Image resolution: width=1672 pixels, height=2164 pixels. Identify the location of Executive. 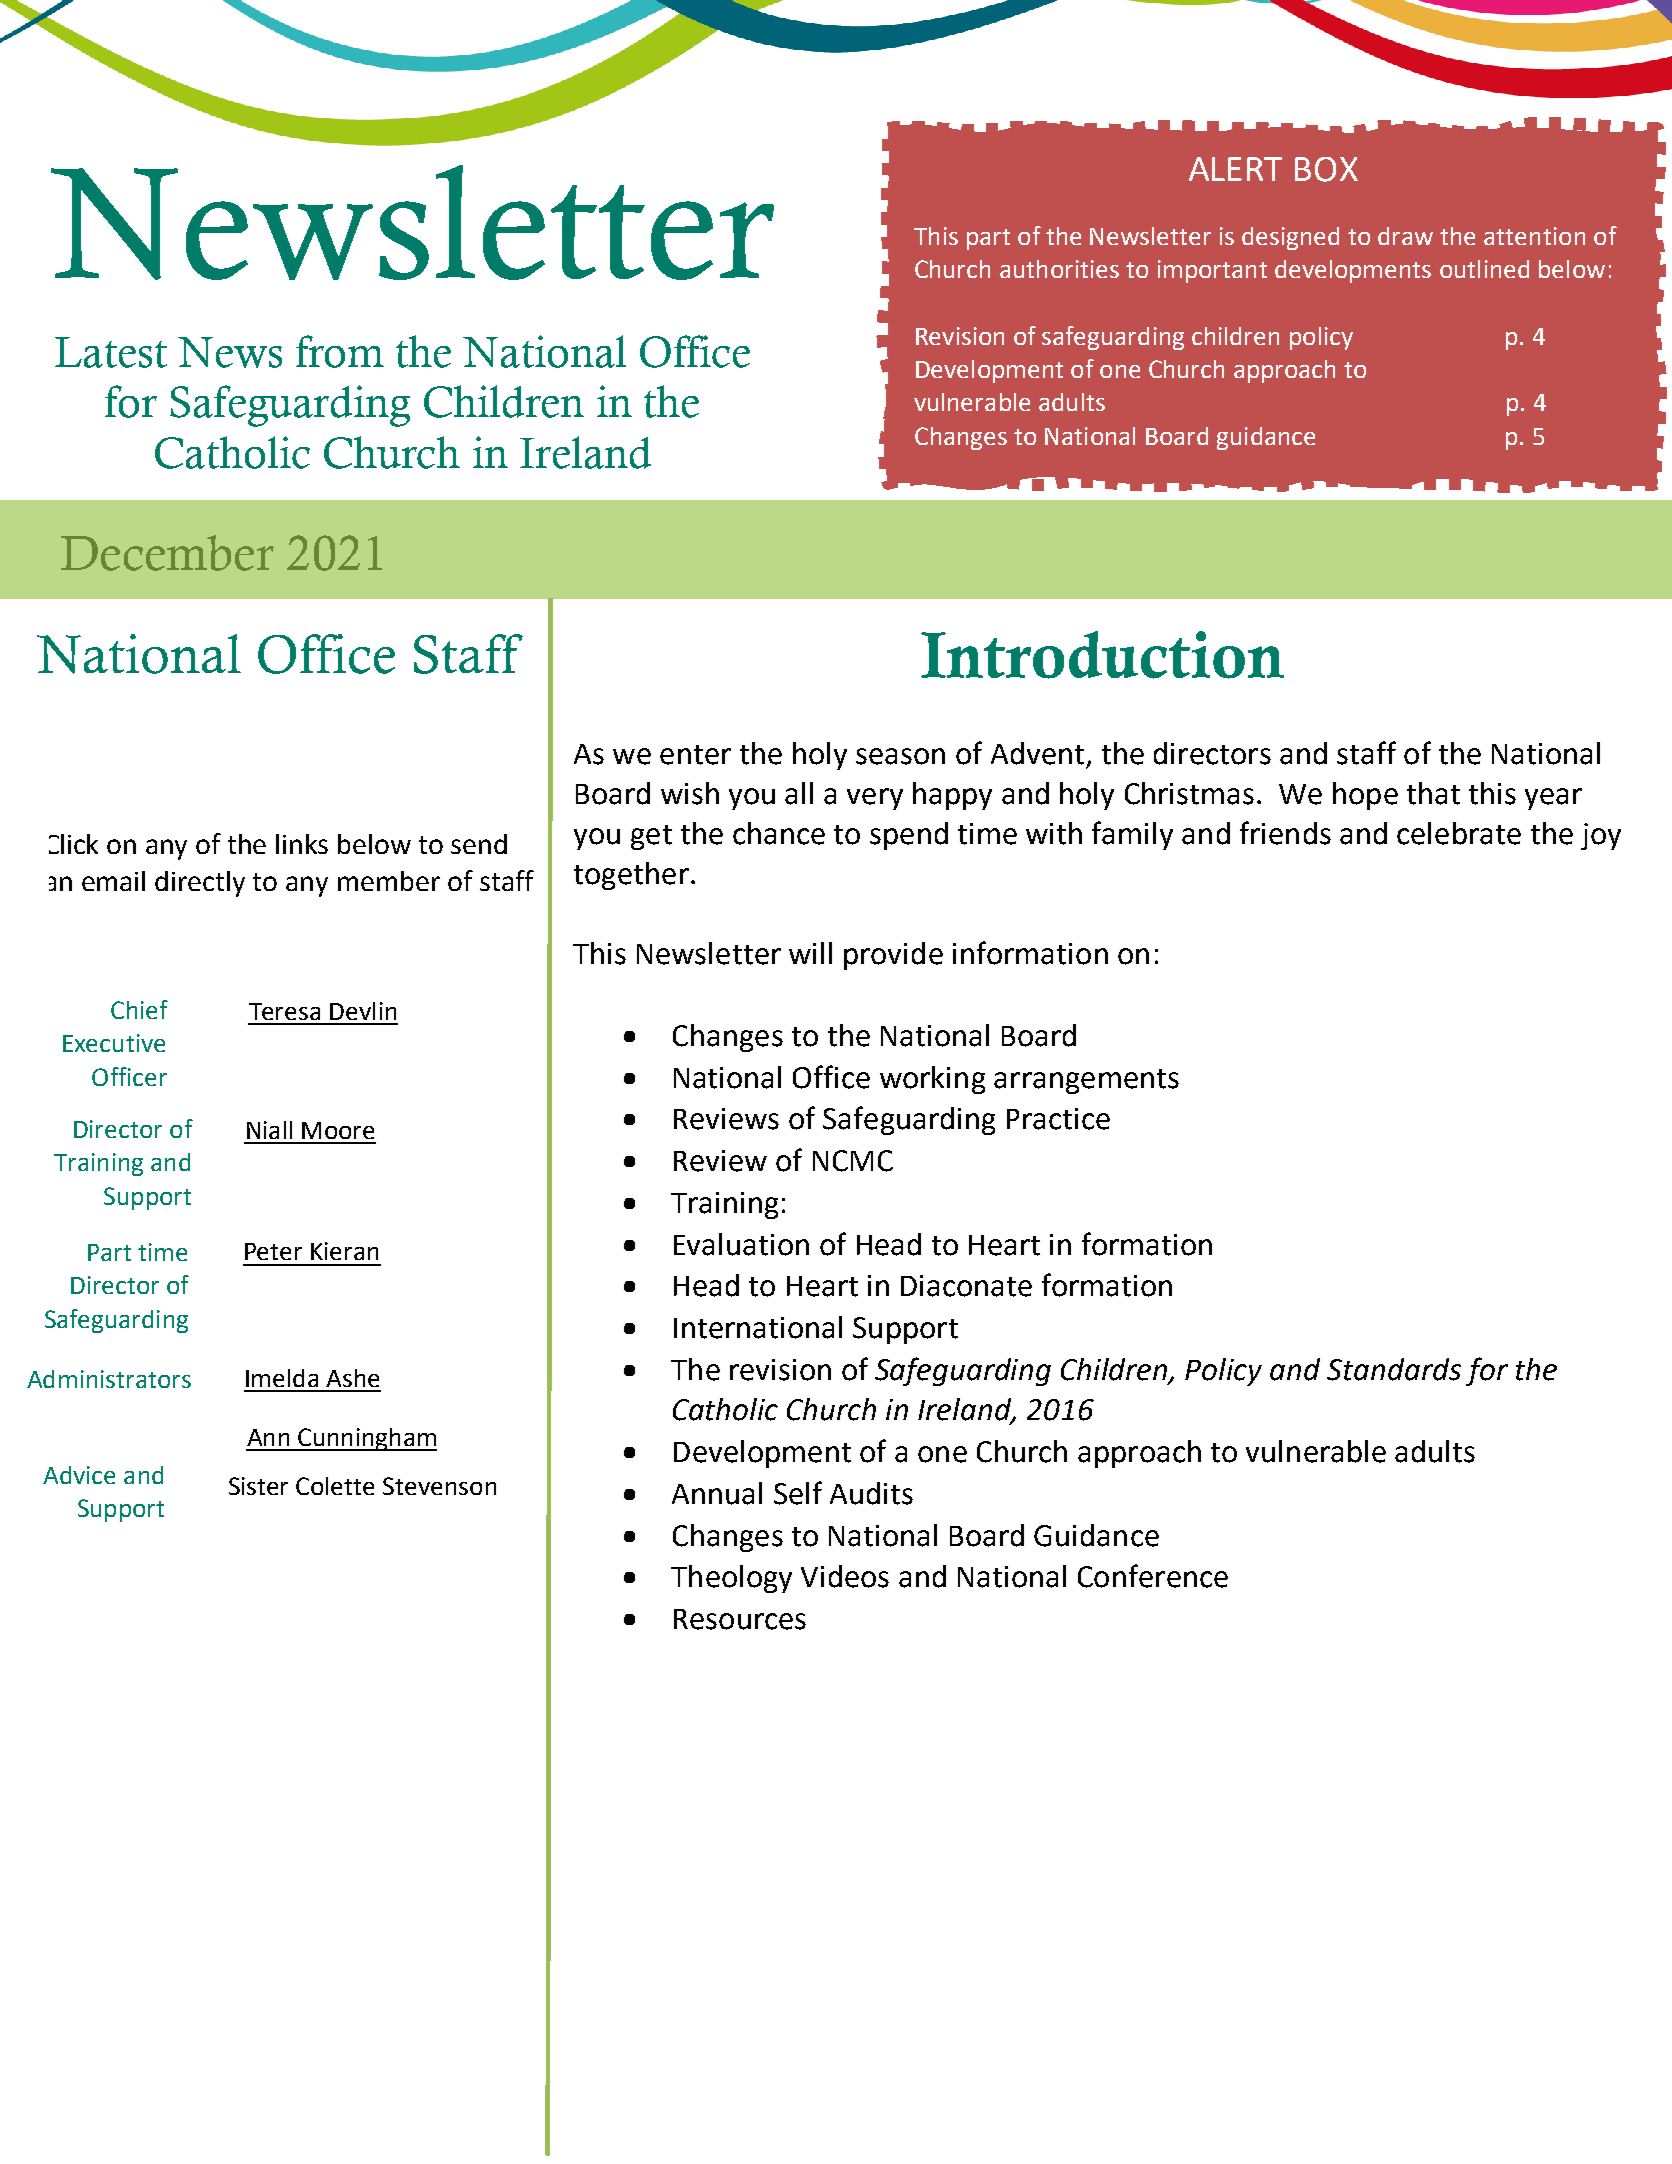
(114, 1043).
